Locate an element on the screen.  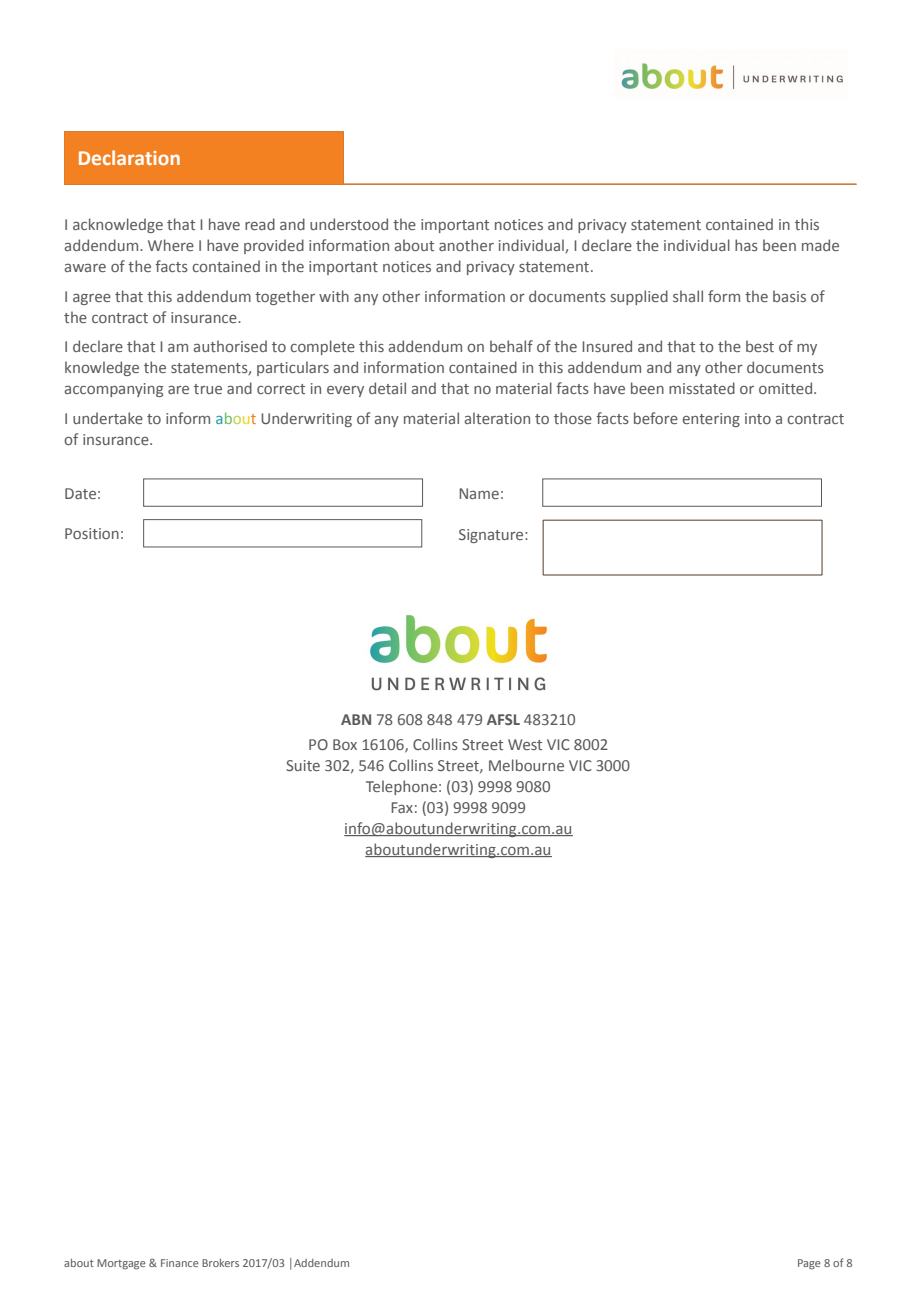
Position is located at coordinates (92, 533).
